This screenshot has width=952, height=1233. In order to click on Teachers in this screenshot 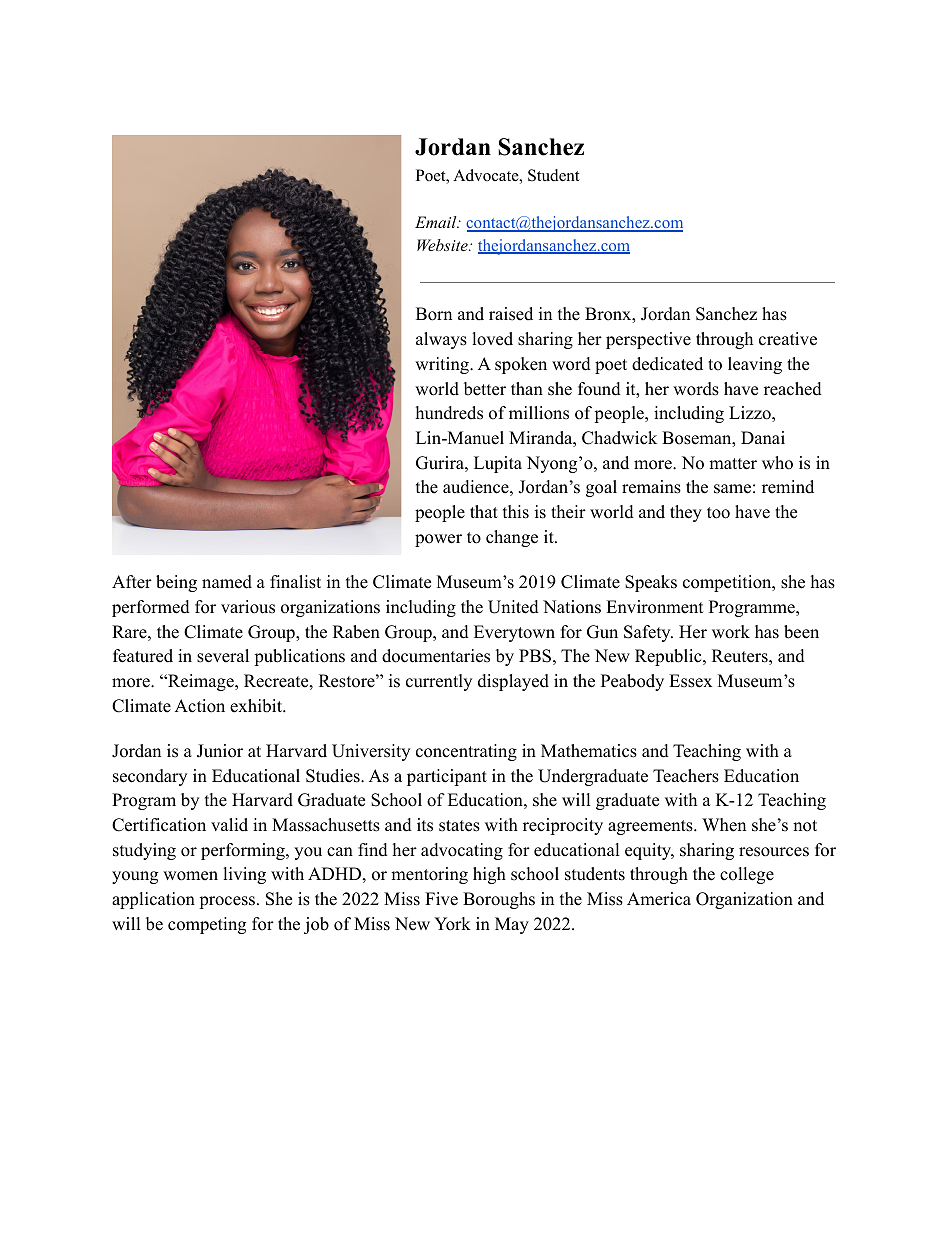, I will do `click(686, 776)`.
